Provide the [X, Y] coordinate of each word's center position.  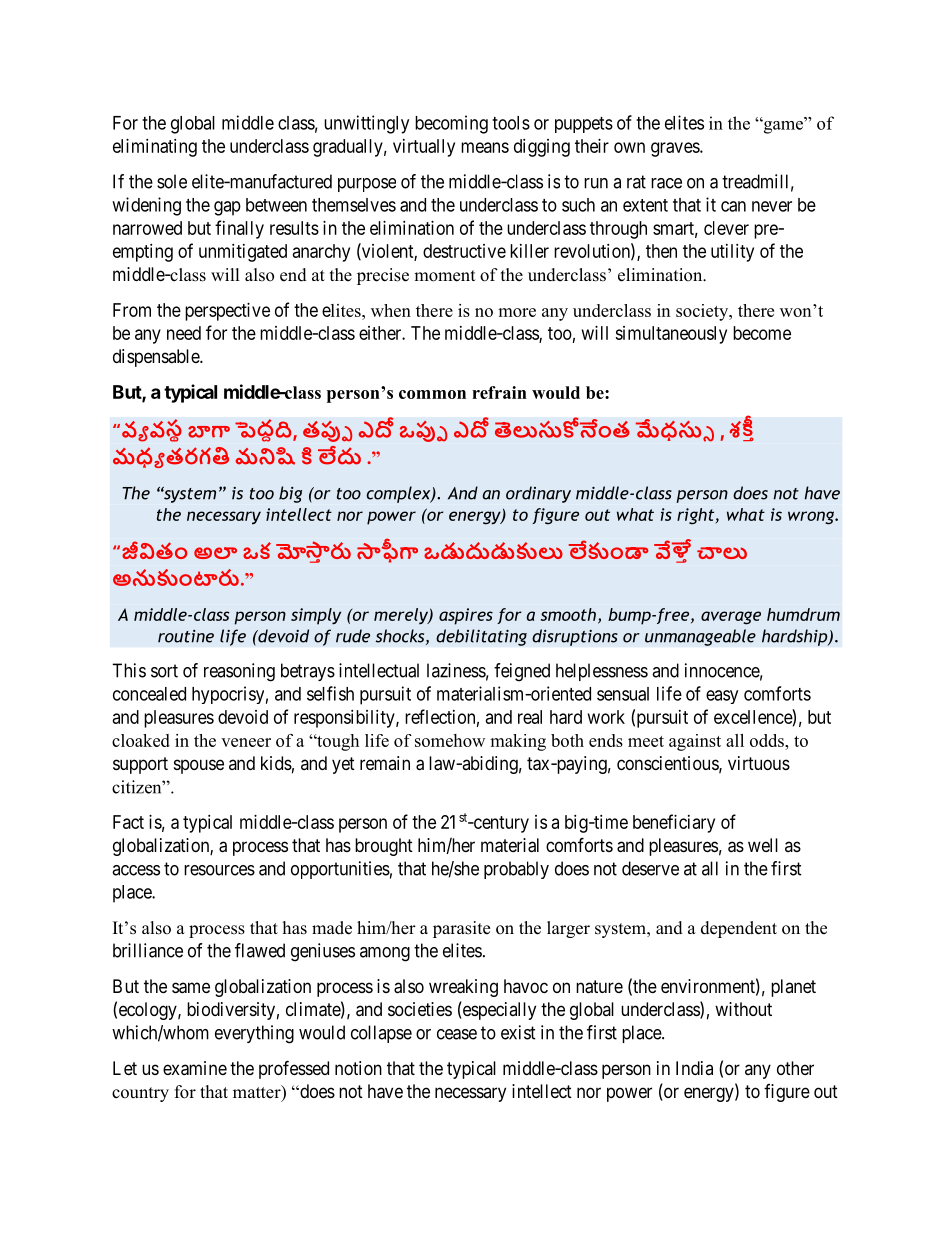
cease [457, 1034]
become [762, 333]
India [694, 1068]
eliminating [155, 148]
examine [195, 1068]
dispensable [157, 358]
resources [219, 870]
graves [676, 149]
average [731, 618]
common [432, 394]
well [763, 845]
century [500, 824]
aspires [466, 616]
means [485, 147]
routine [186, 636]
